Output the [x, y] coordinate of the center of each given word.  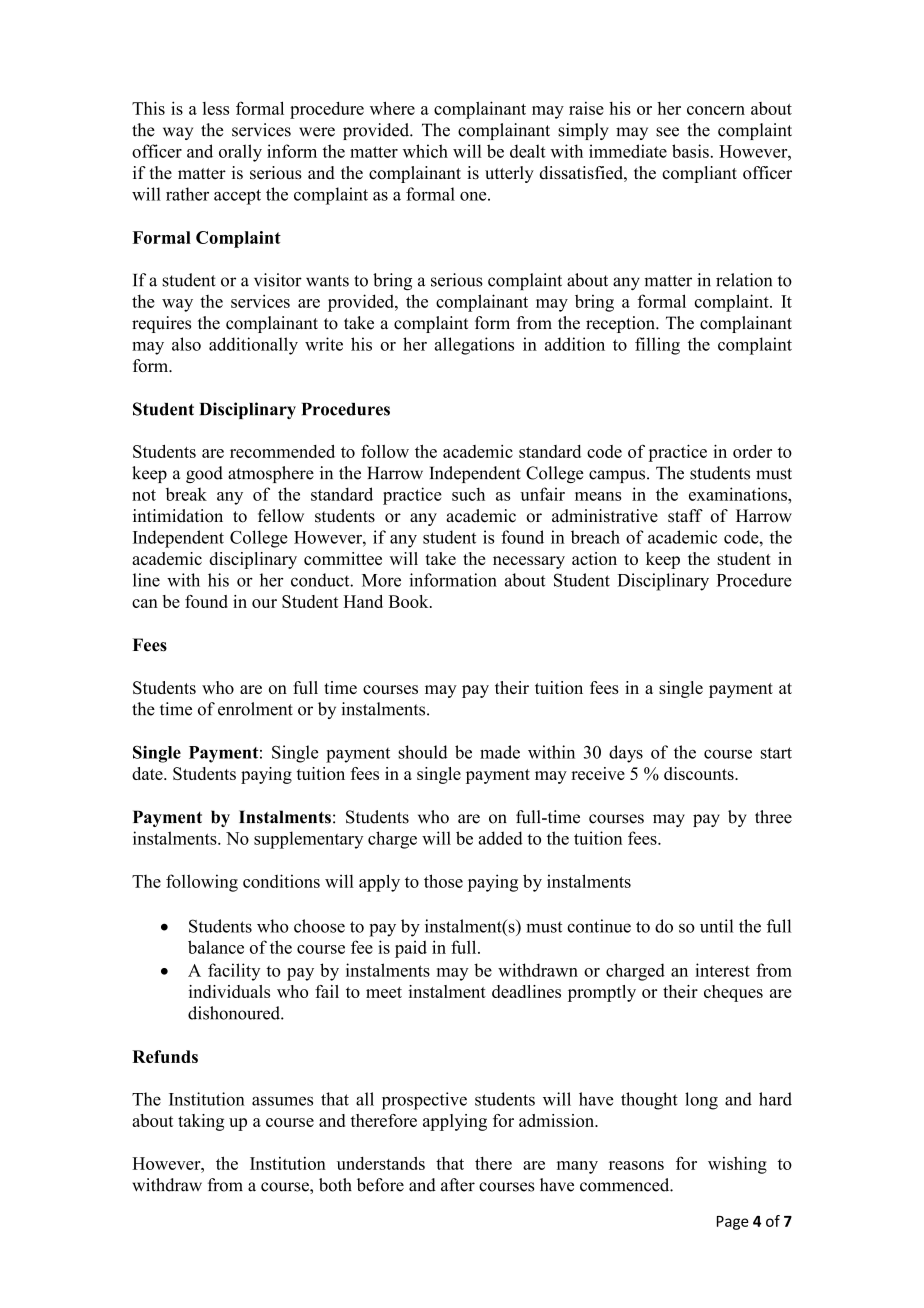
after [458, 1185]
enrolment [255, 709]
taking [201, 1122]
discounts [700, 773]
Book [410, 601]
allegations [474, 346]
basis [690, 151]
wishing [737, 1165]
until [717, 926]
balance [216, 947]
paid [411, 949]
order [752, 451]
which [425, 151]
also [186, 344]
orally [240, 153]
